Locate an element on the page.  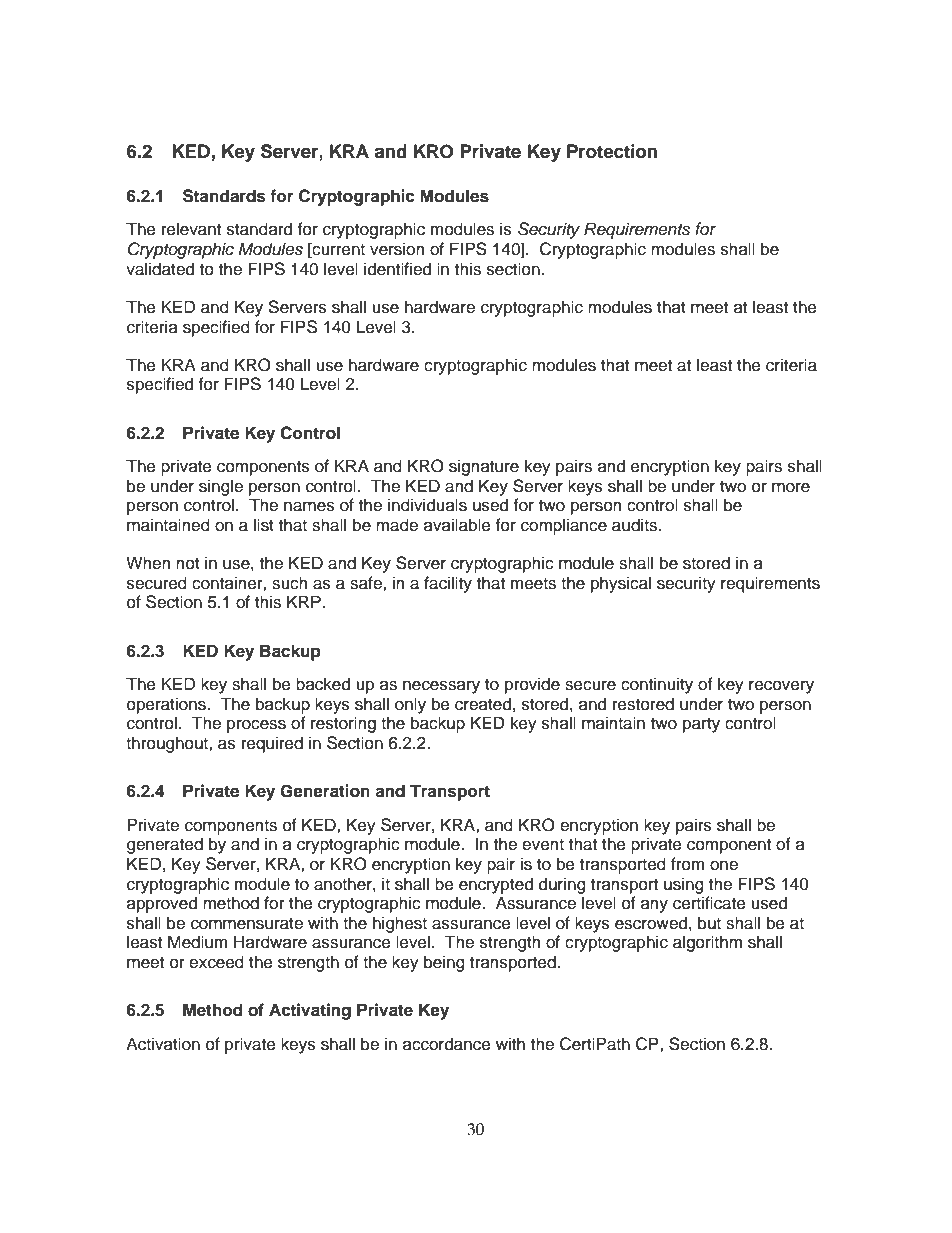
Activation is located at coordinates (163, 1044).
